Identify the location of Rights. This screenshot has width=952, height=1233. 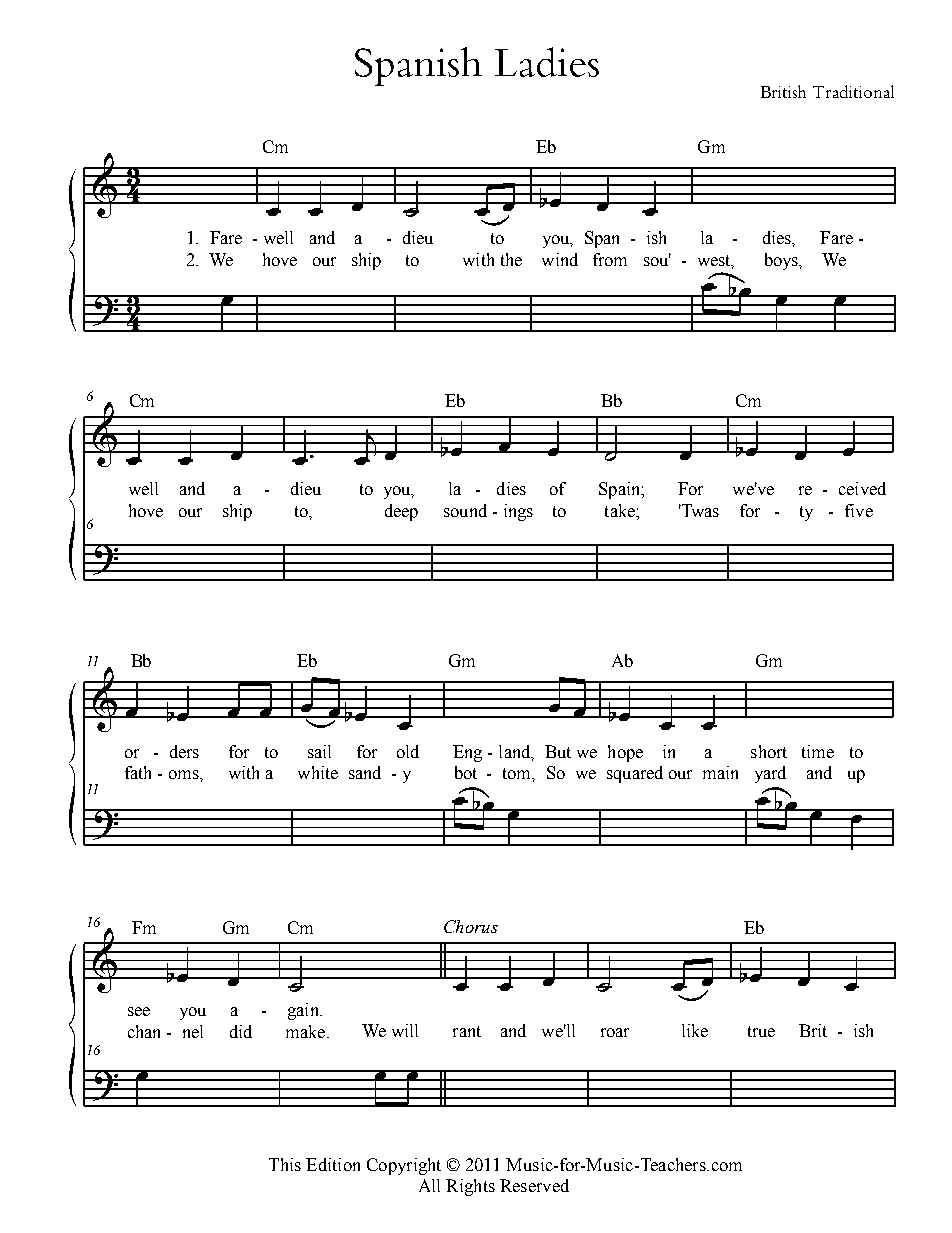
(470, 1187).
